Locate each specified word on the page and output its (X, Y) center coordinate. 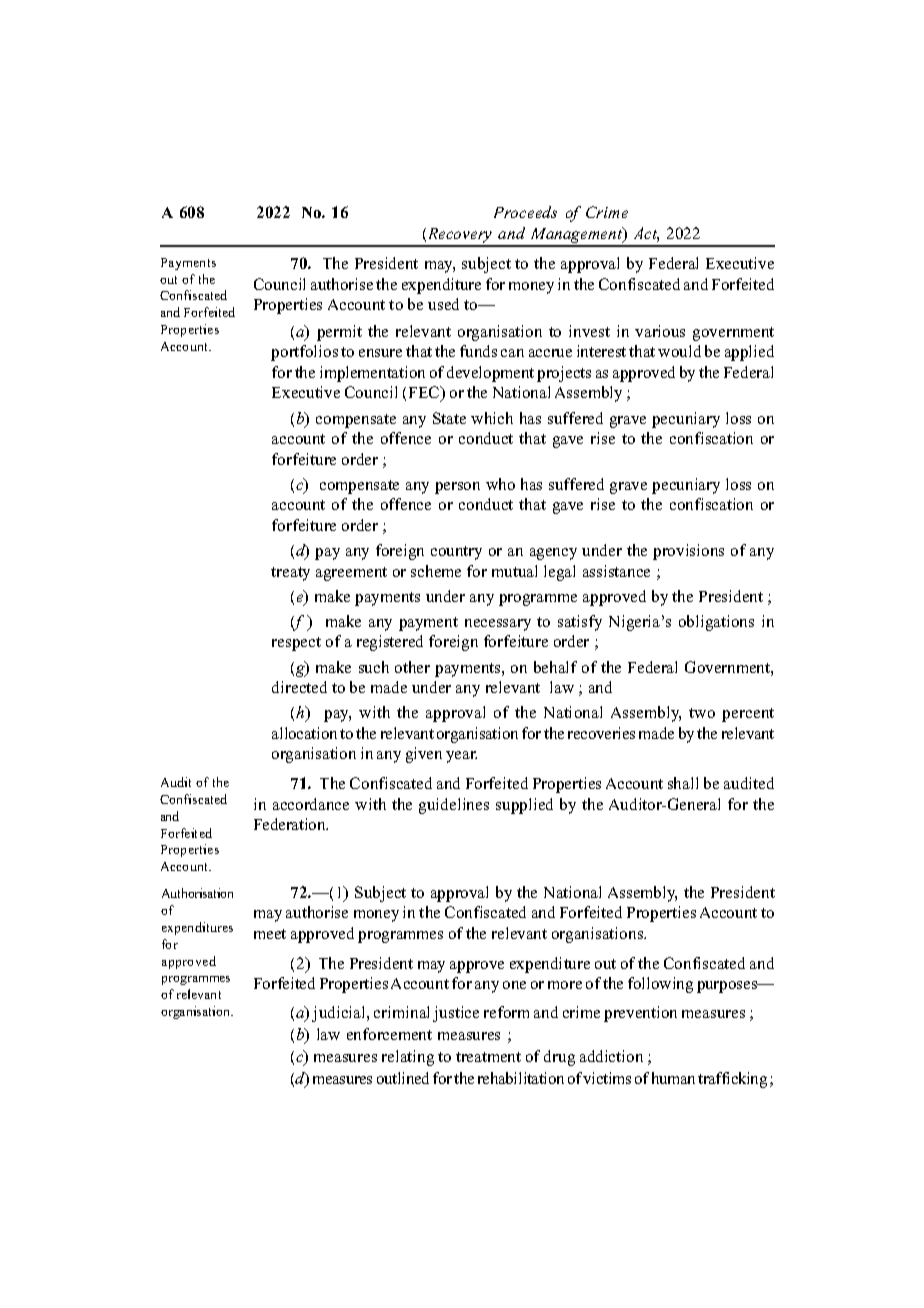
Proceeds (525, 212)
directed (299, 687)
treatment (488, 1057)
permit (339, 333)
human (673, 1078)
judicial (340, 1014)
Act (646, 234)
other (412, 667)
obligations (716, 623)
